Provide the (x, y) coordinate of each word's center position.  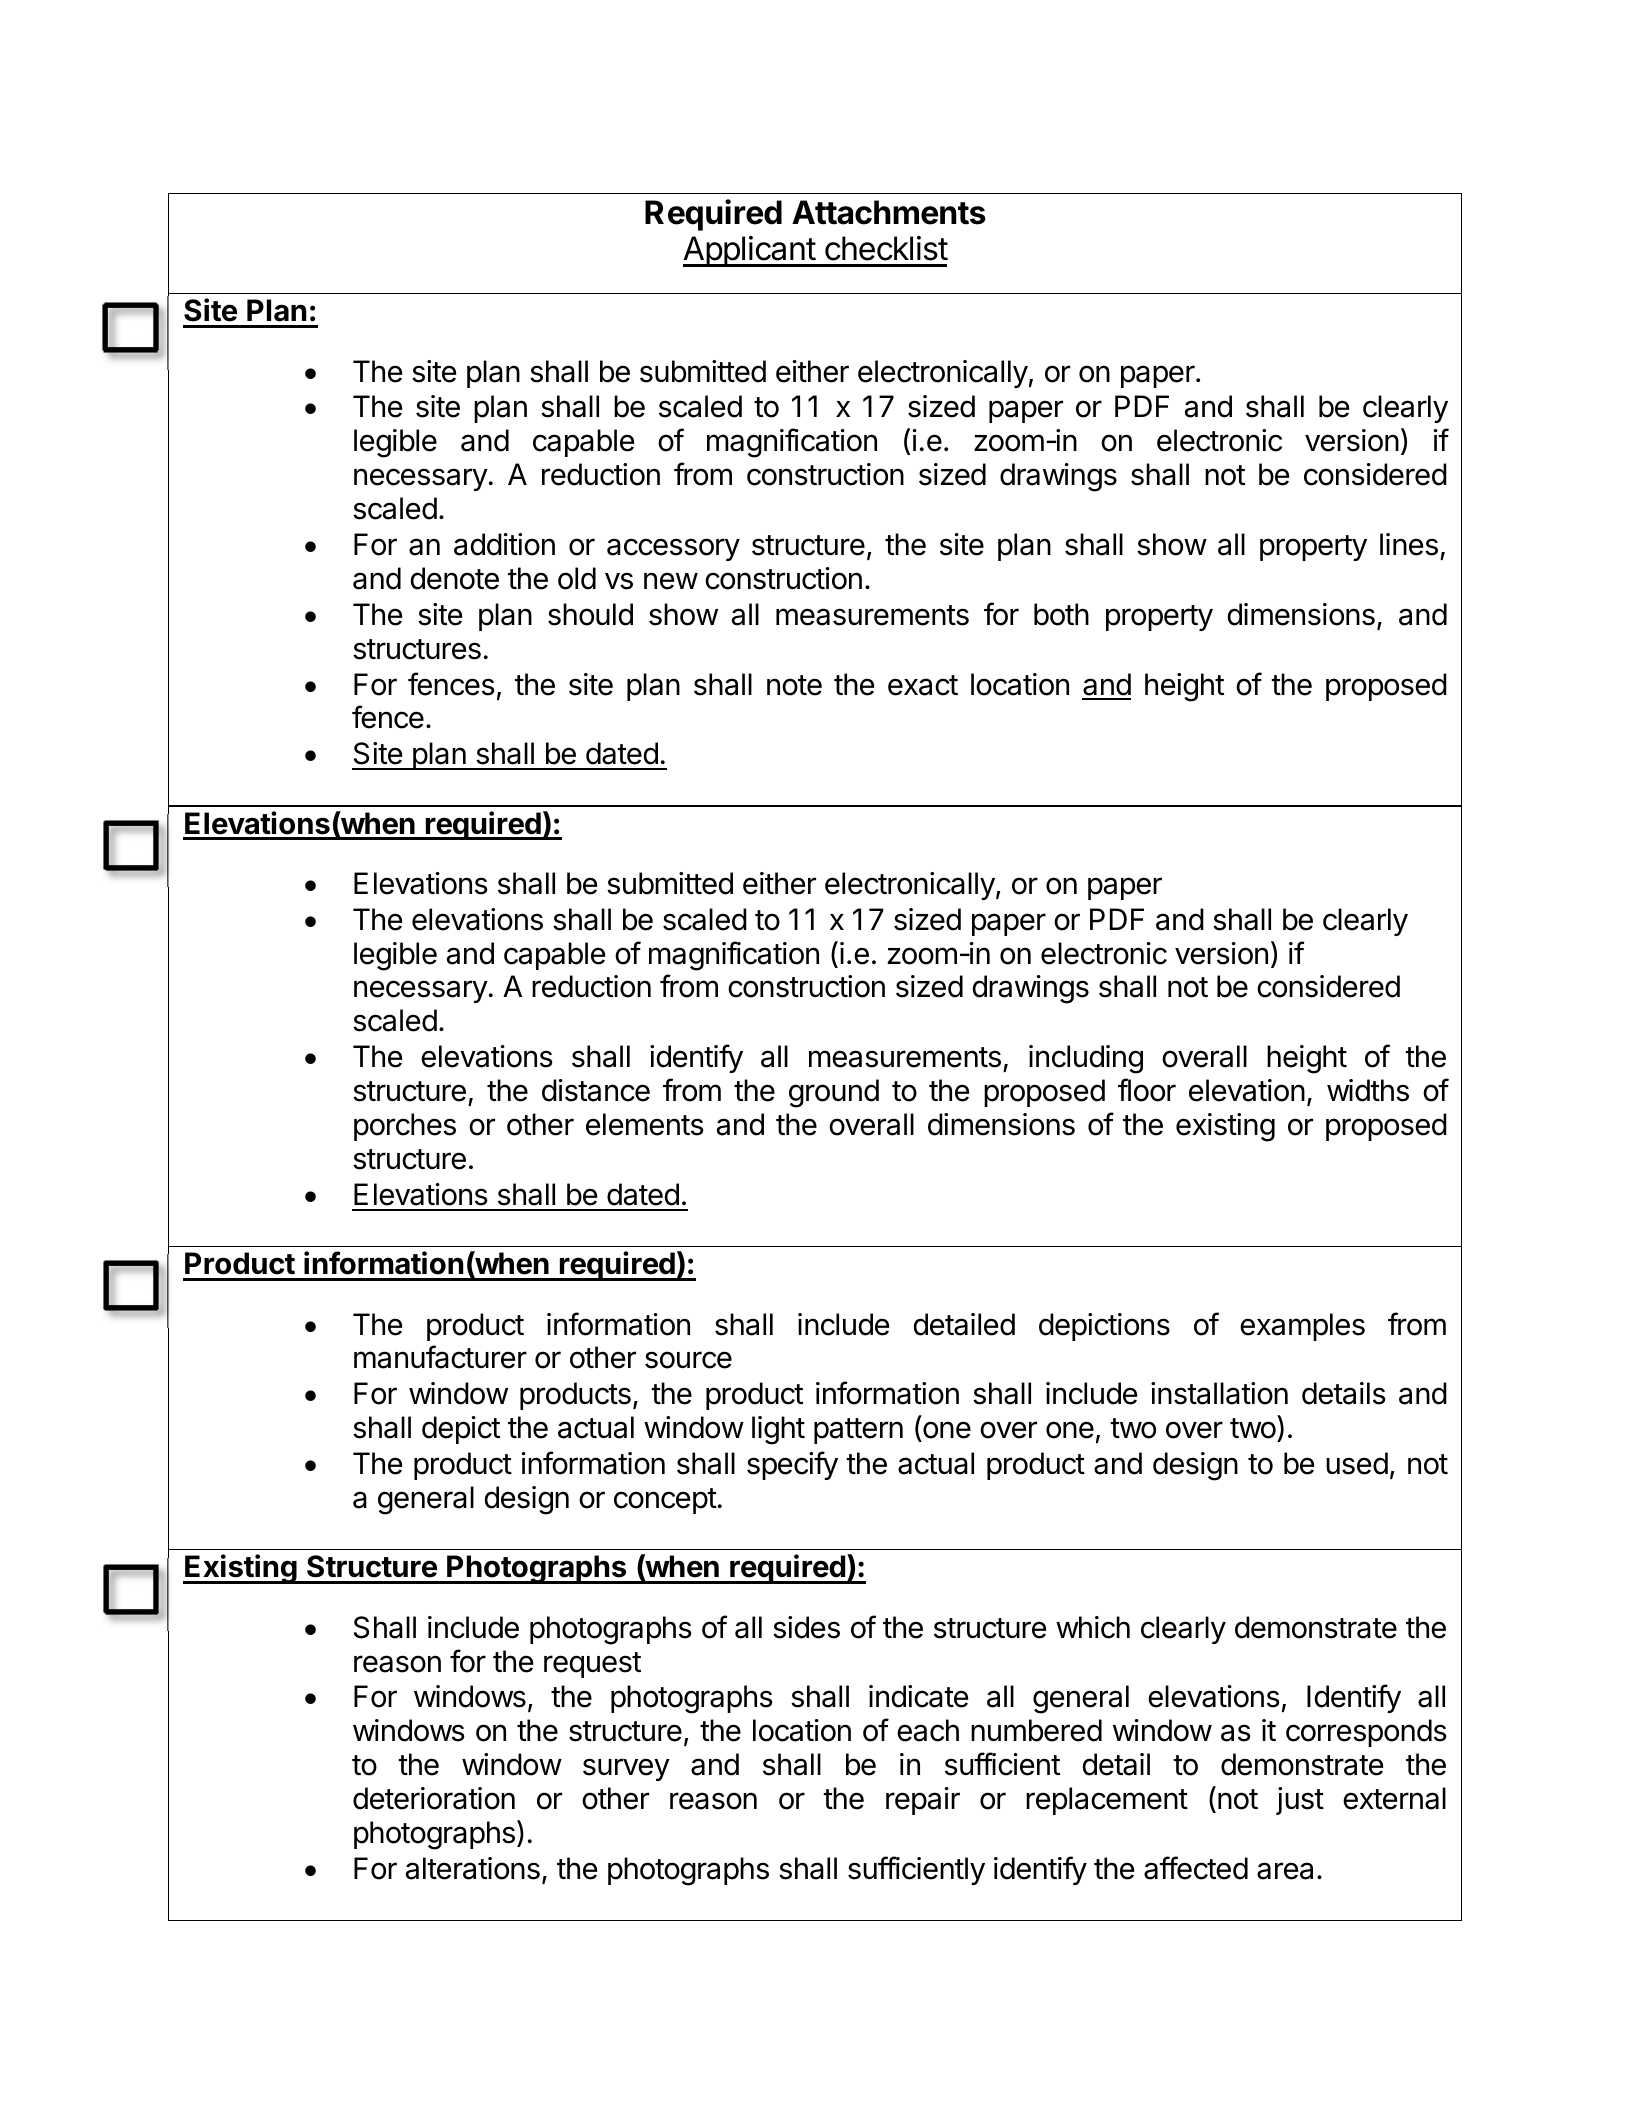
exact (923, 685)
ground (834, 1093)
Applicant (750, 251)
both (1061, 614)
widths (1368, 1090)
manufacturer (440, 1357)
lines (1409, 544)
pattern (858, 1431)
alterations (473, 1868)
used (1357, 1463)
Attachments (889, 212)
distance (596, 1090)
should (590, 614)
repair (923, 1801)
